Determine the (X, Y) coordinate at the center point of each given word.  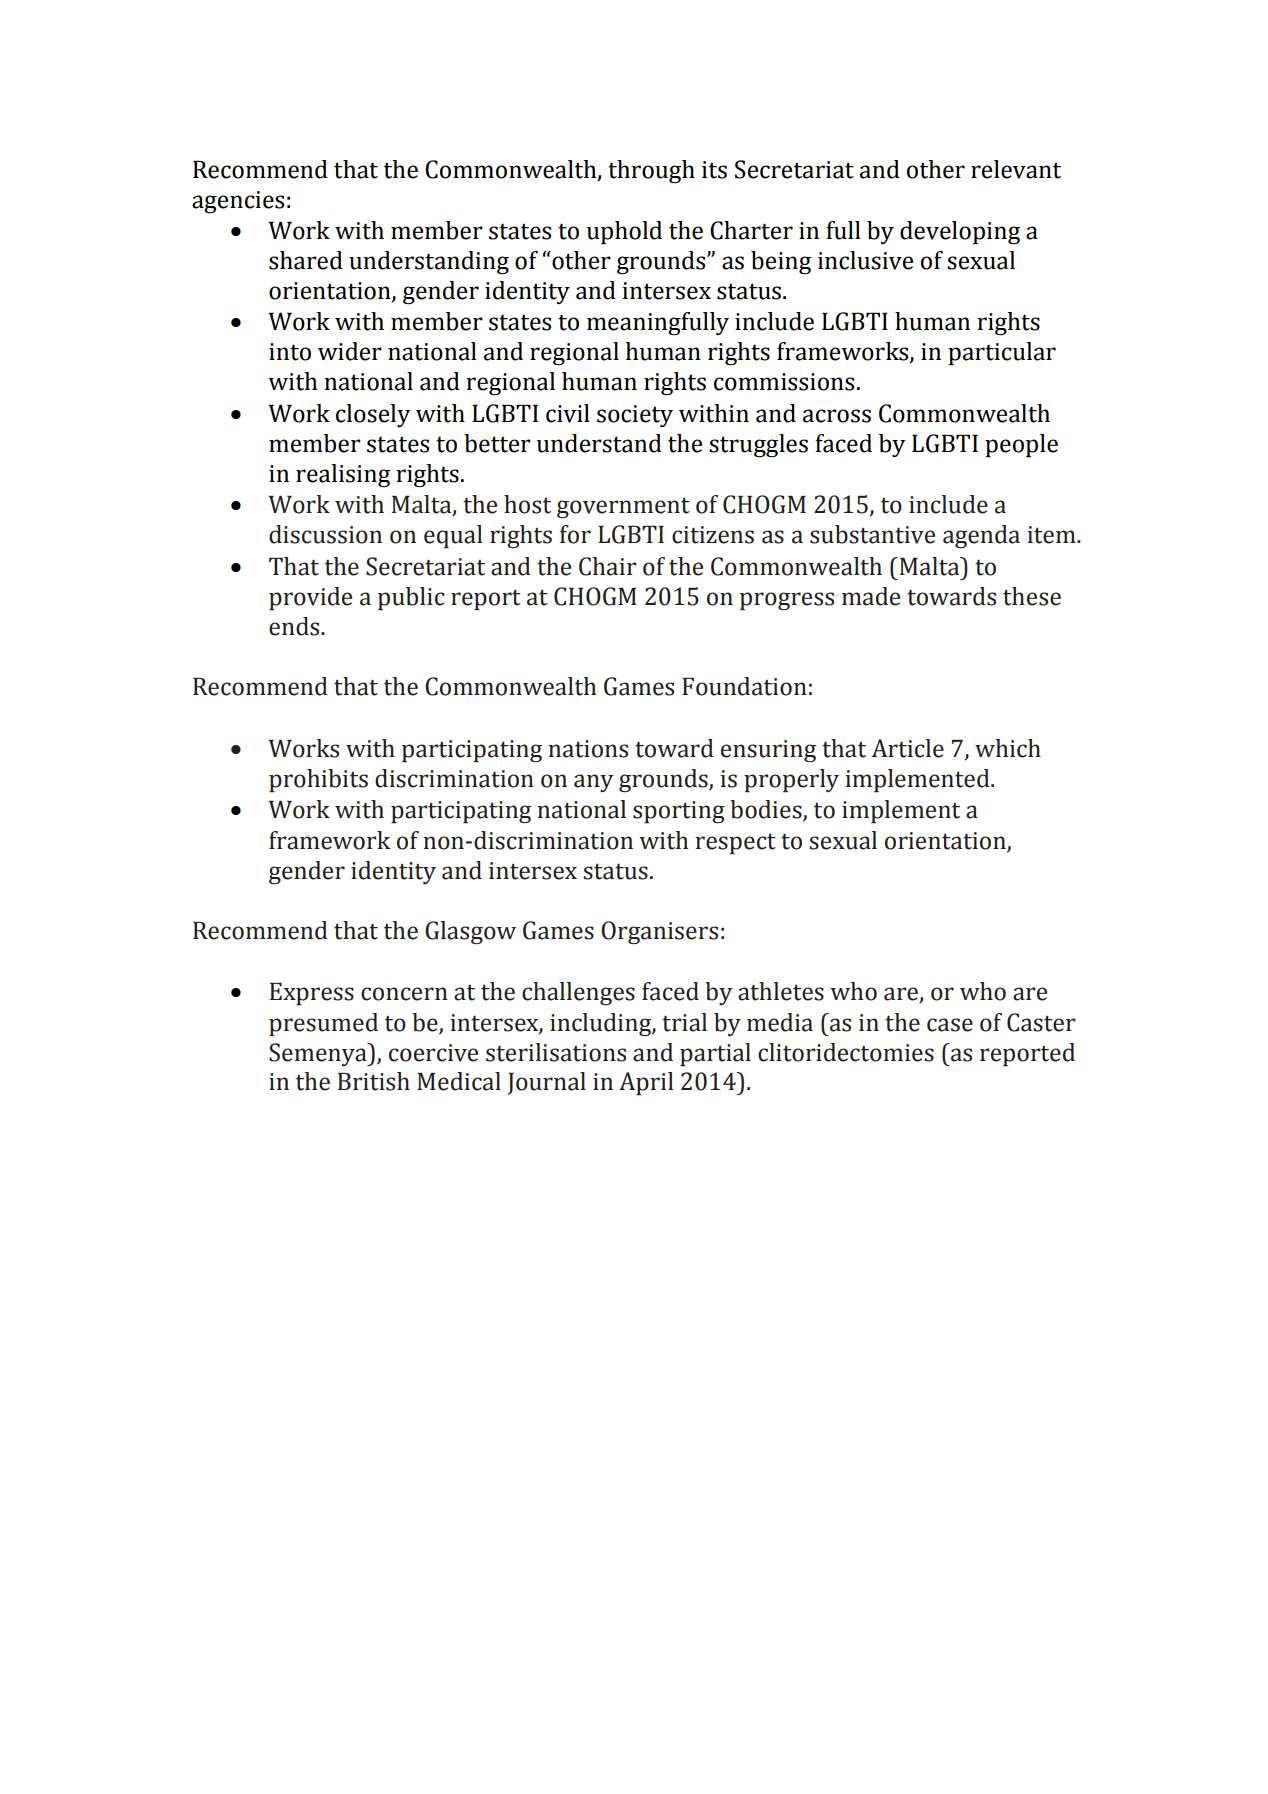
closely (373, 415)
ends (295, 626)
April (646, 1084)
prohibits (318, 781)
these (1032, 596)
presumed (323, 1025)
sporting (679, 812)
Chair (608, 566)
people (1021, 446)
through (651, 172)
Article (907, 748)
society (635, 416)
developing (960, 233)
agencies (238, 202)
